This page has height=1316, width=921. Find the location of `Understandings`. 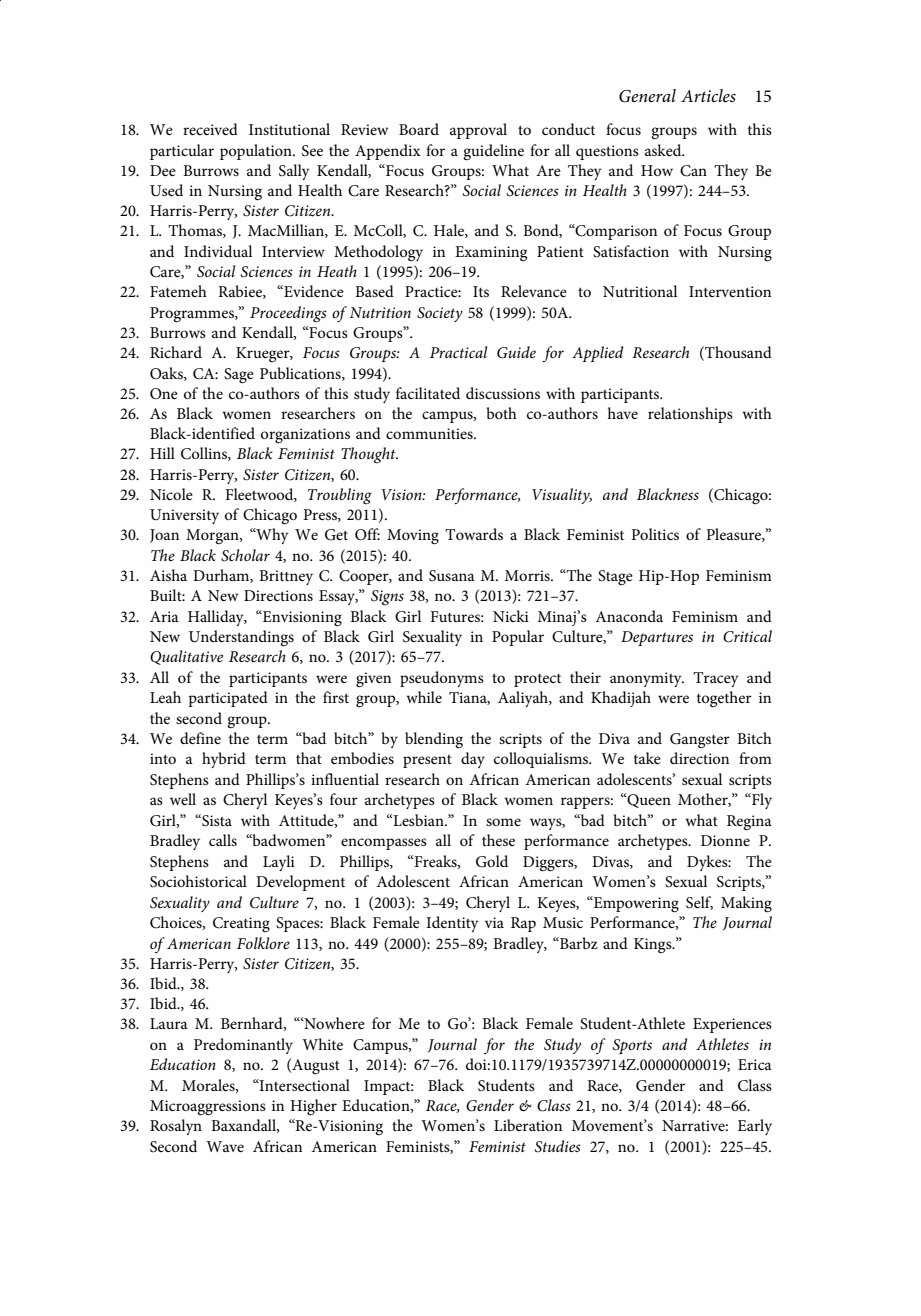

Understandings is located at coordinates (241, 638).
